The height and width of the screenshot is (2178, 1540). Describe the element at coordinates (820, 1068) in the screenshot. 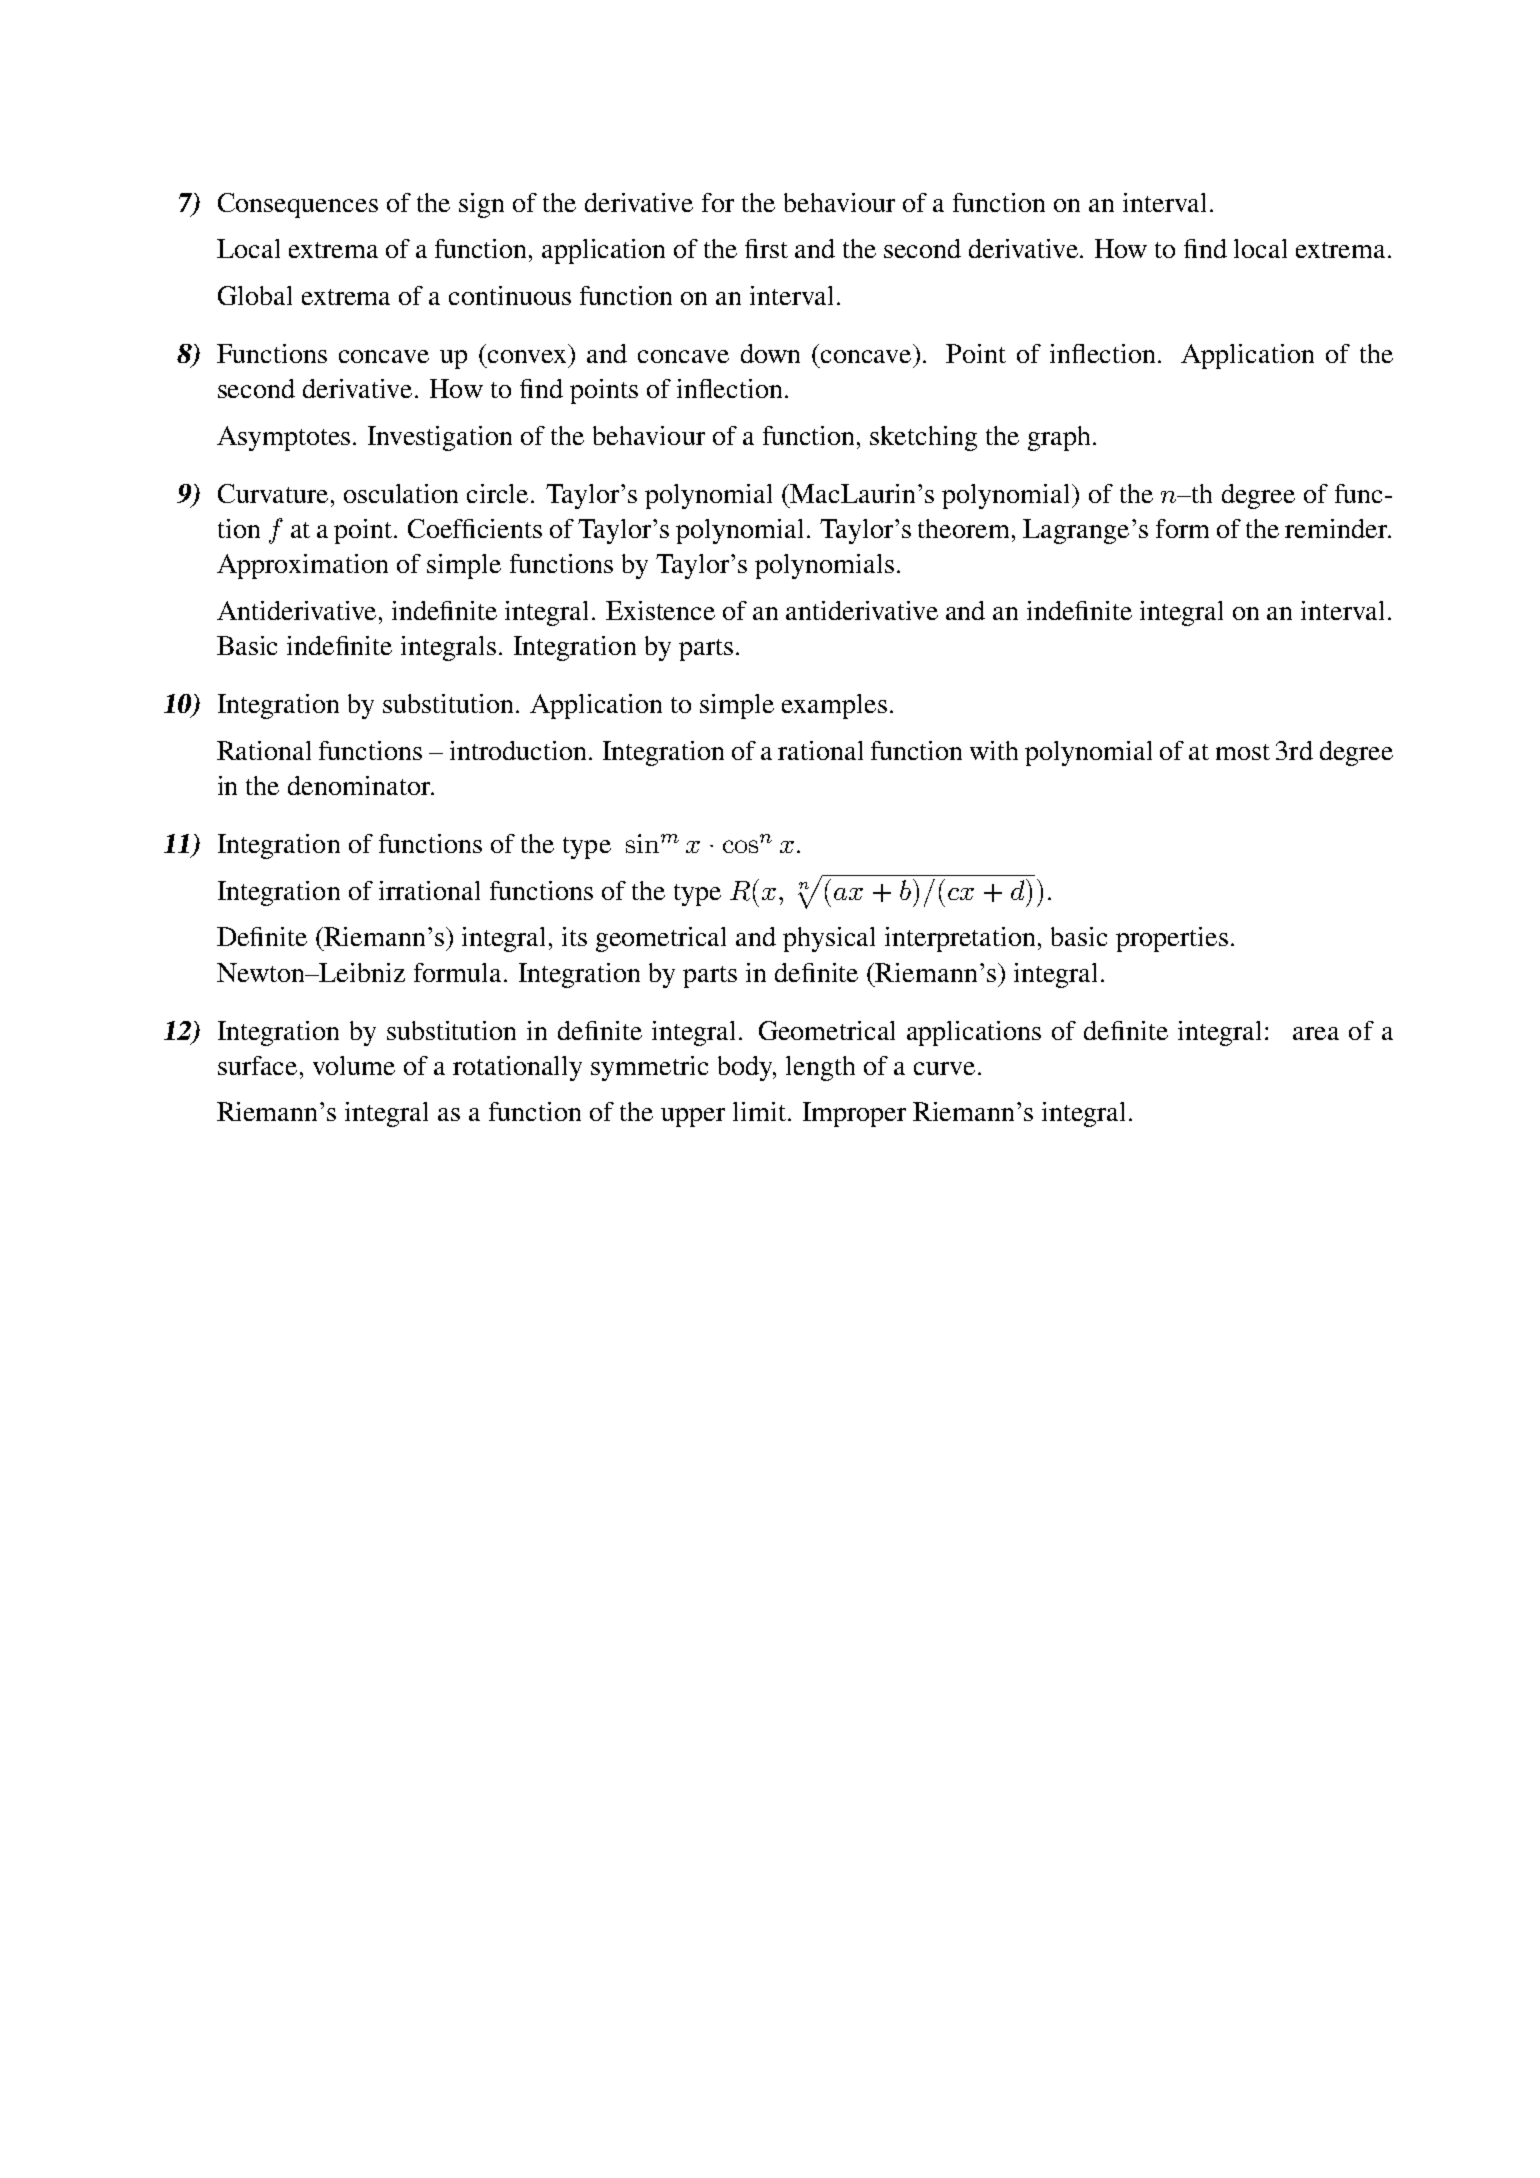

I see `length` at that location.
